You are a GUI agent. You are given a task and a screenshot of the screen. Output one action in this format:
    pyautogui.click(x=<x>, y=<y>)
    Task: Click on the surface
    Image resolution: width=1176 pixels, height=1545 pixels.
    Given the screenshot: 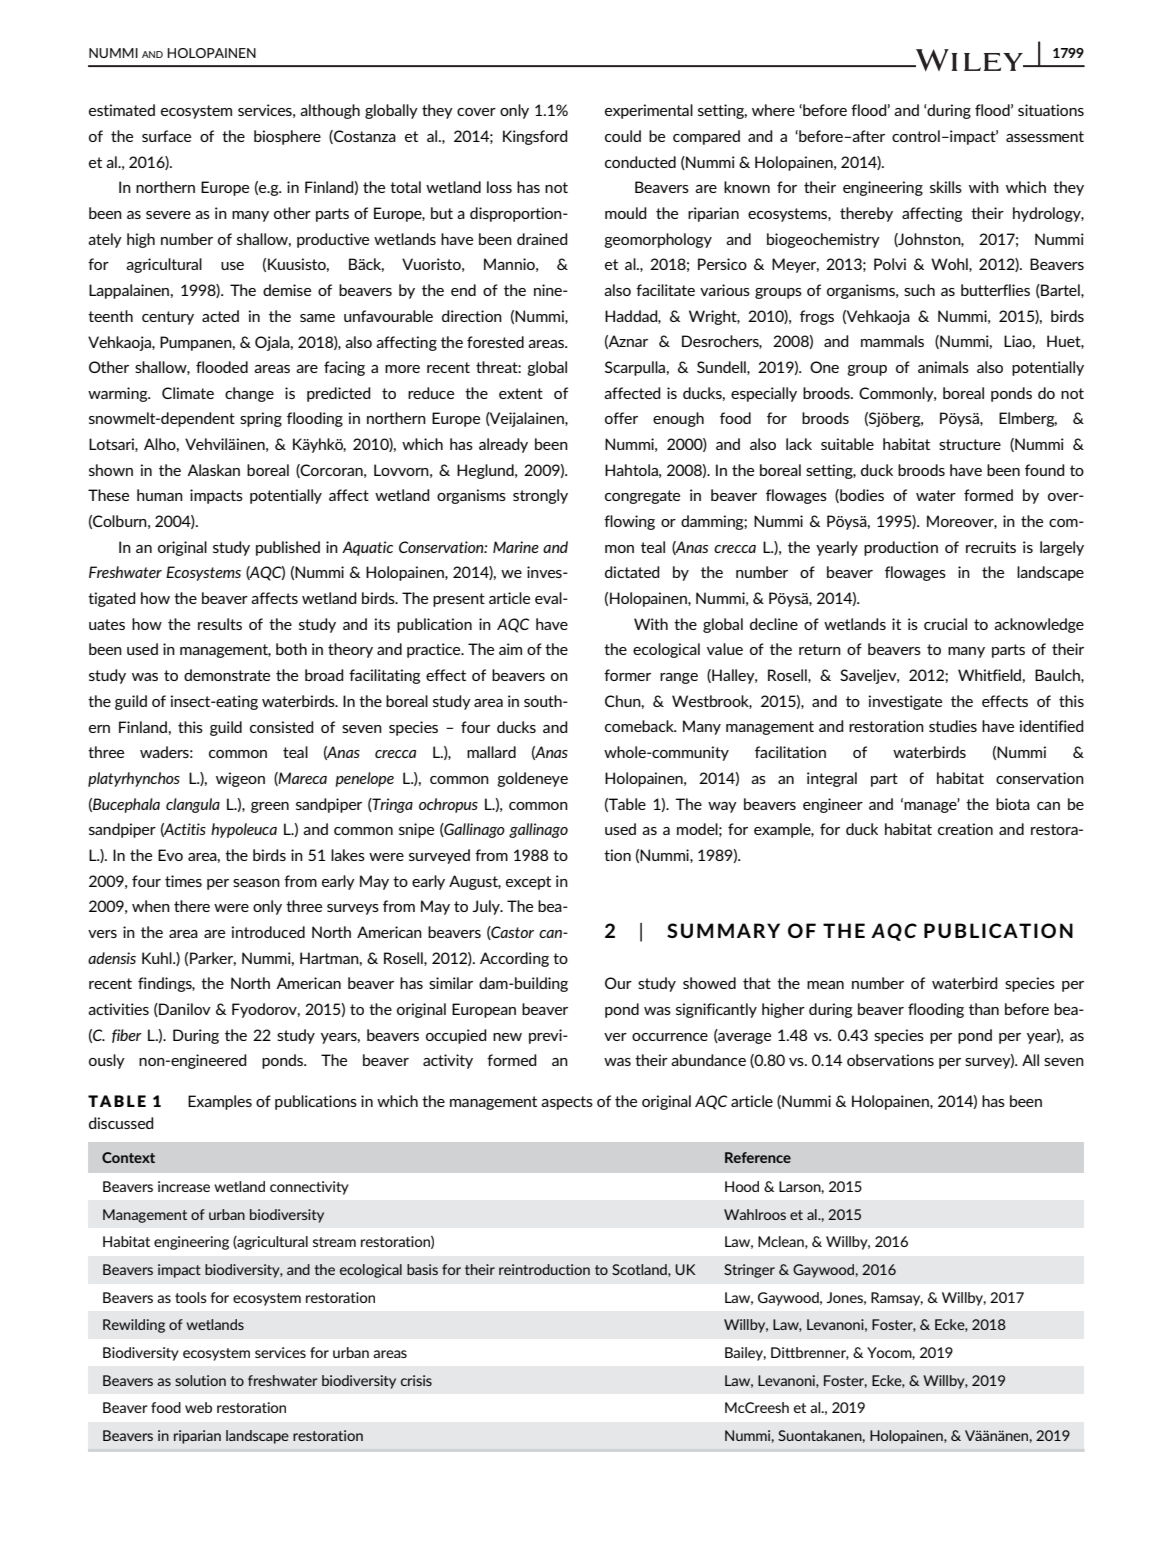 What is the action you would take?
    pyautogui.click(x=166, y=136)
